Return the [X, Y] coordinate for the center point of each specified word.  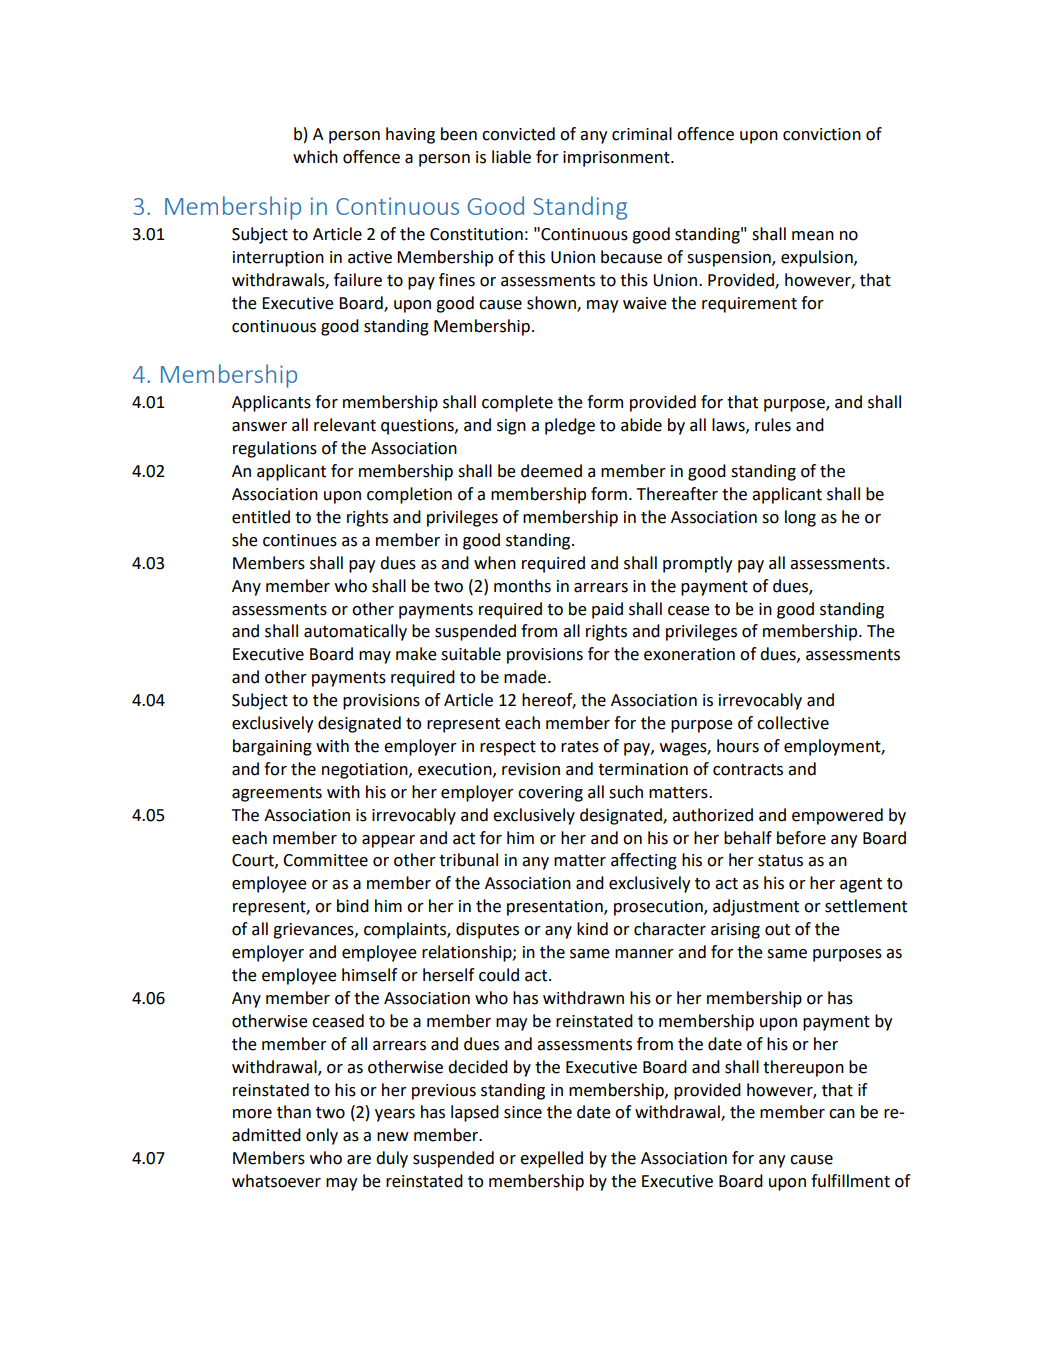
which [315, 157]
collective [793, 723]
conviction [822, 134]
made [526, 677]
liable [511, 157]
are [359, 1160]
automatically [355, 632]
